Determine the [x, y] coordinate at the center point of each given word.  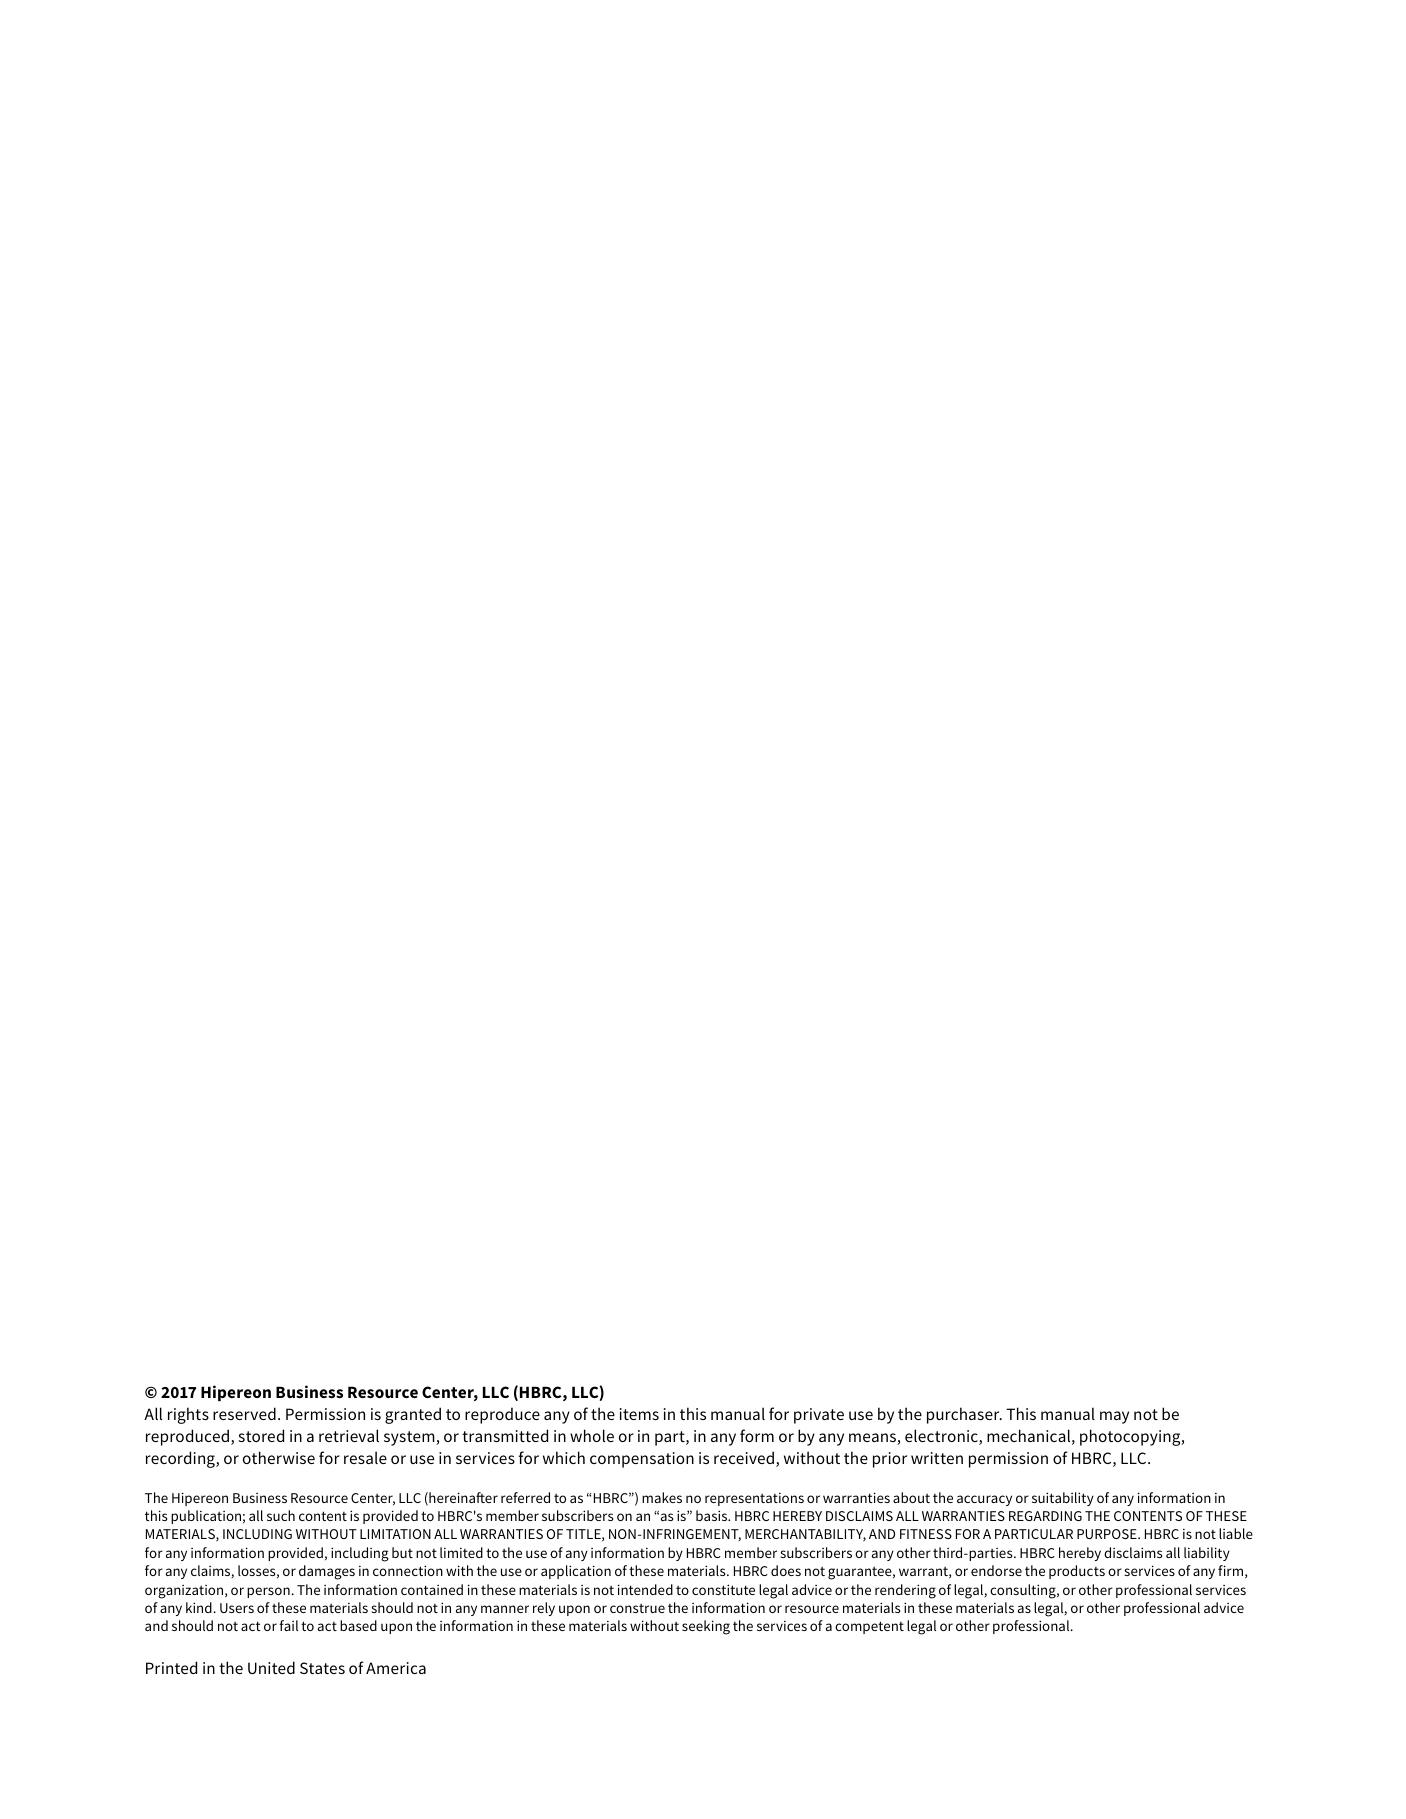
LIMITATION [395, 1534]
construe [637, 1608]
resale [365, 1457]
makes [662, 1497]
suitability [1063, 1499]
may [1114, 1417]
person [268, 1592]
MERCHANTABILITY [805, 1535]
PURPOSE [1108, 1534]
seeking [706, 1627]
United [271, 1667]
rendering [905, 1591]
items [639, 1414]
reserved [244, 1413]
